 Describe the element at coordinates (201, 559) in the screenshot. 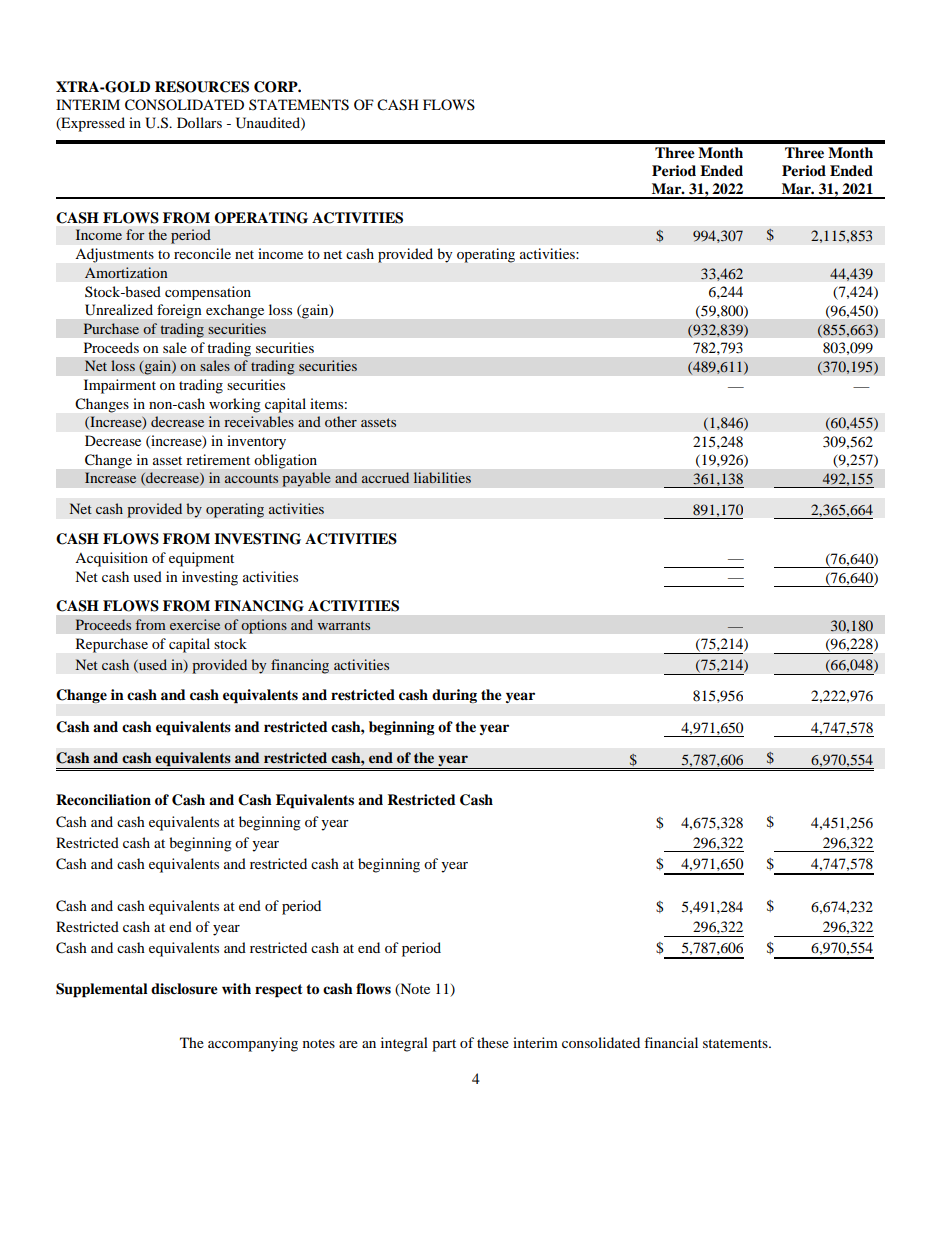

I see `equipment` at that location.
